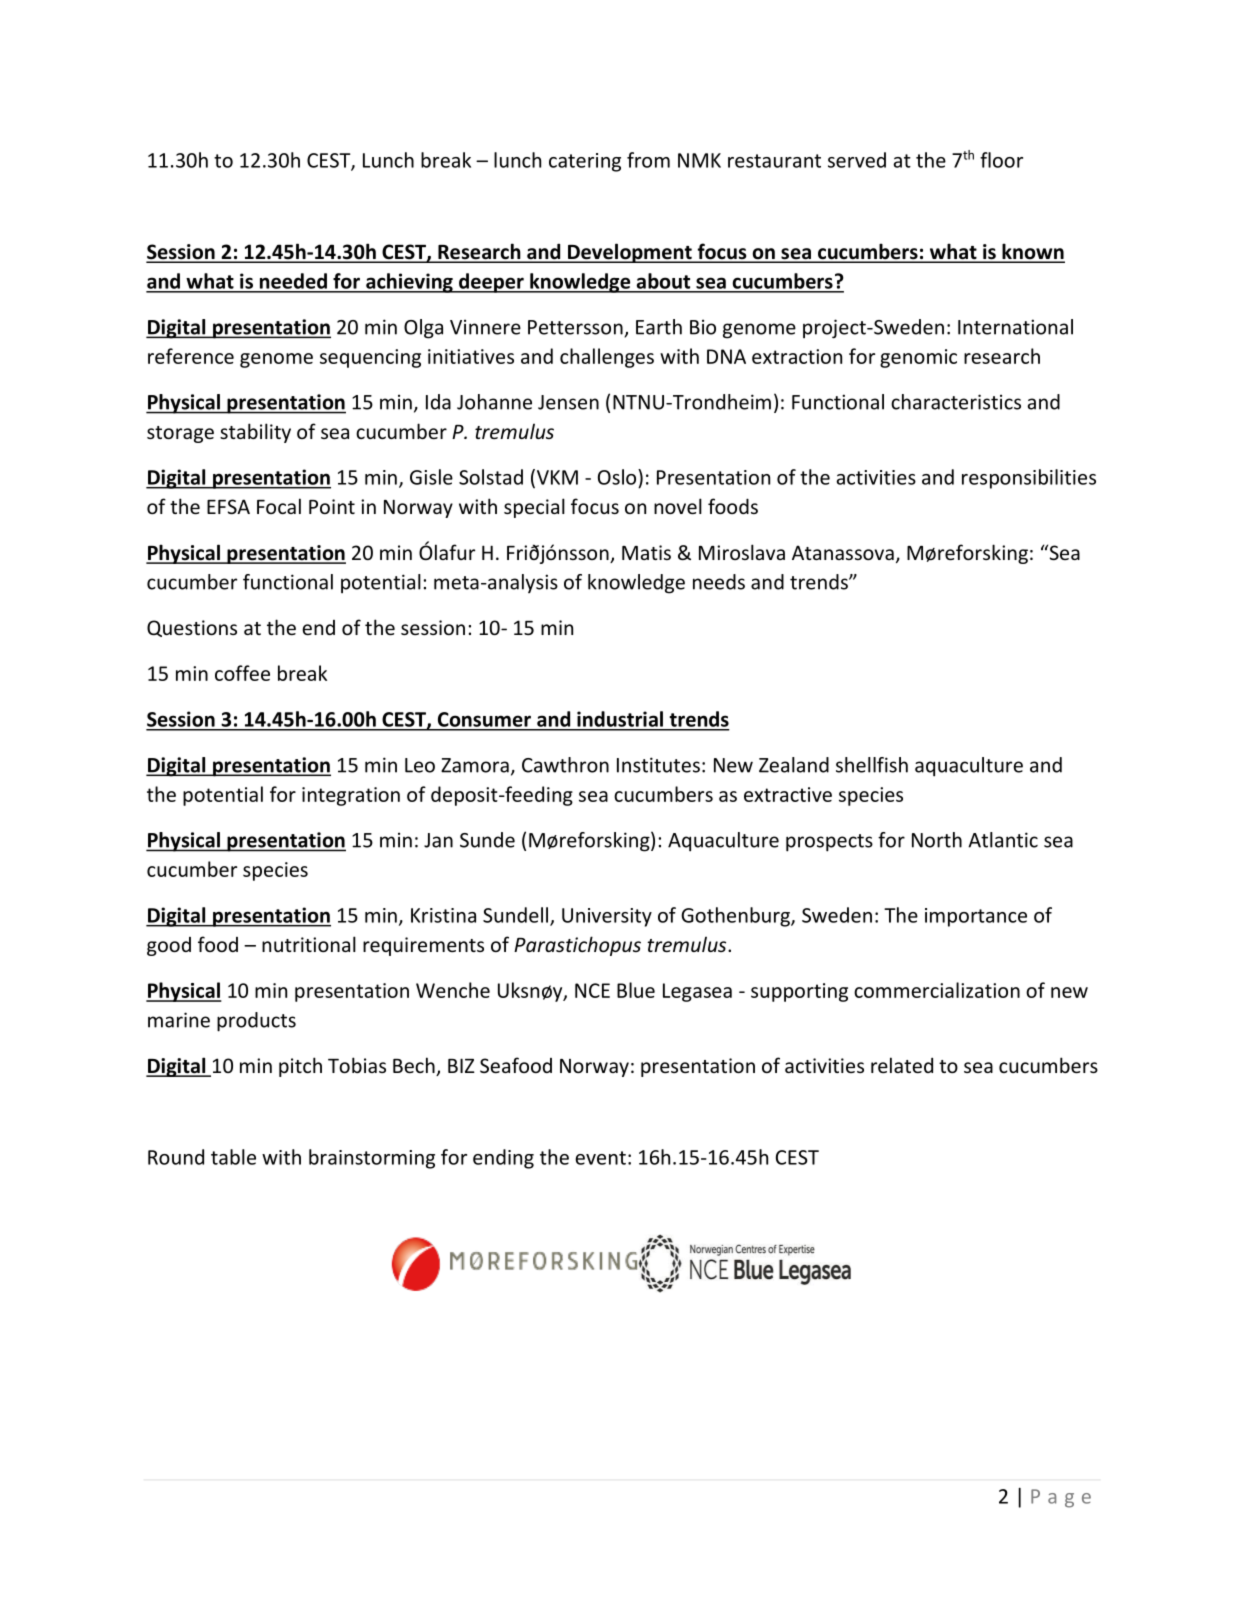  Describe the element at coordinates (857, 160) in the screenshot. I see `served` at that location.
